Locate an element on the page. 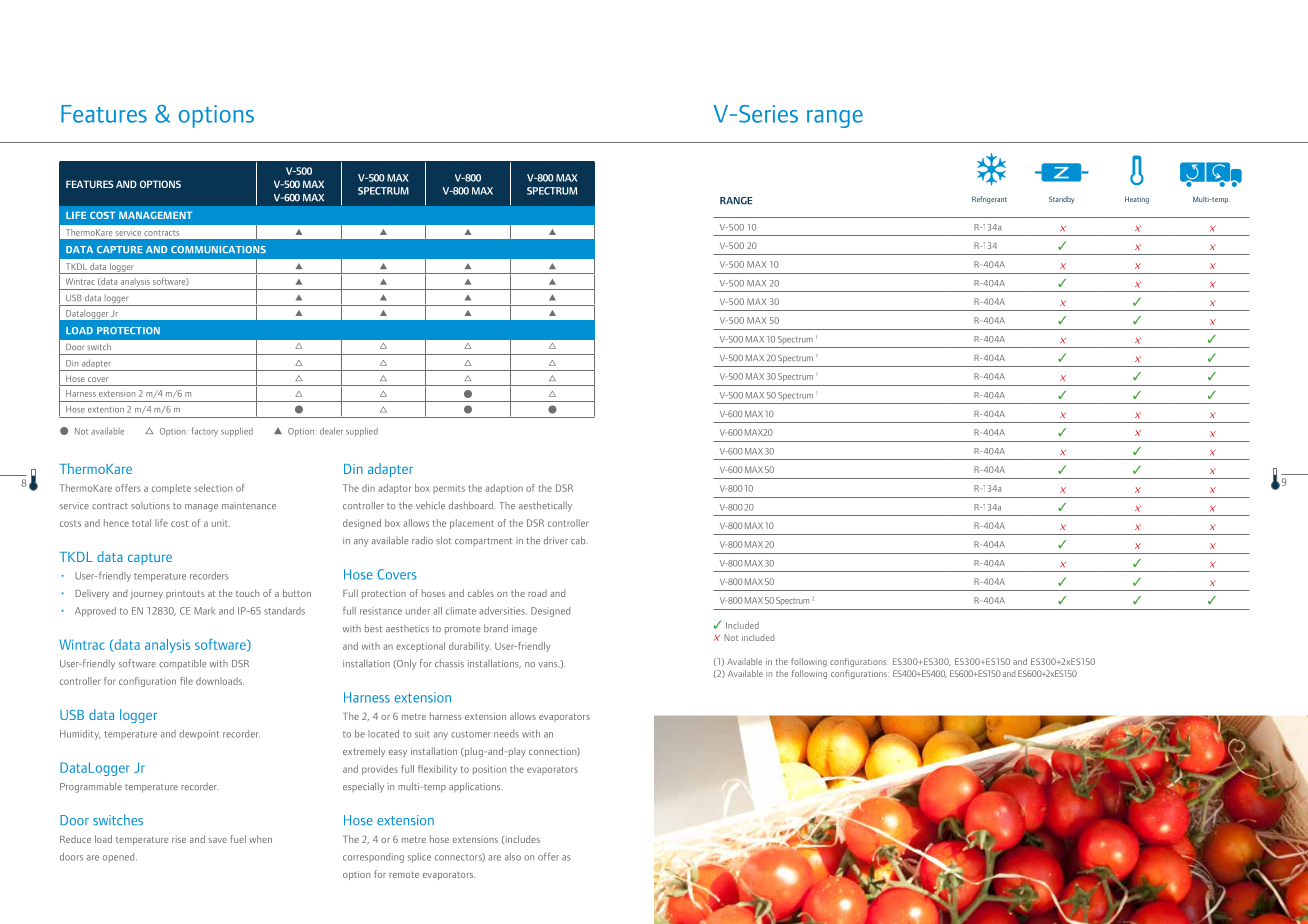 This image has width=1308, height=924. save is located at coordinates (218, 840).
